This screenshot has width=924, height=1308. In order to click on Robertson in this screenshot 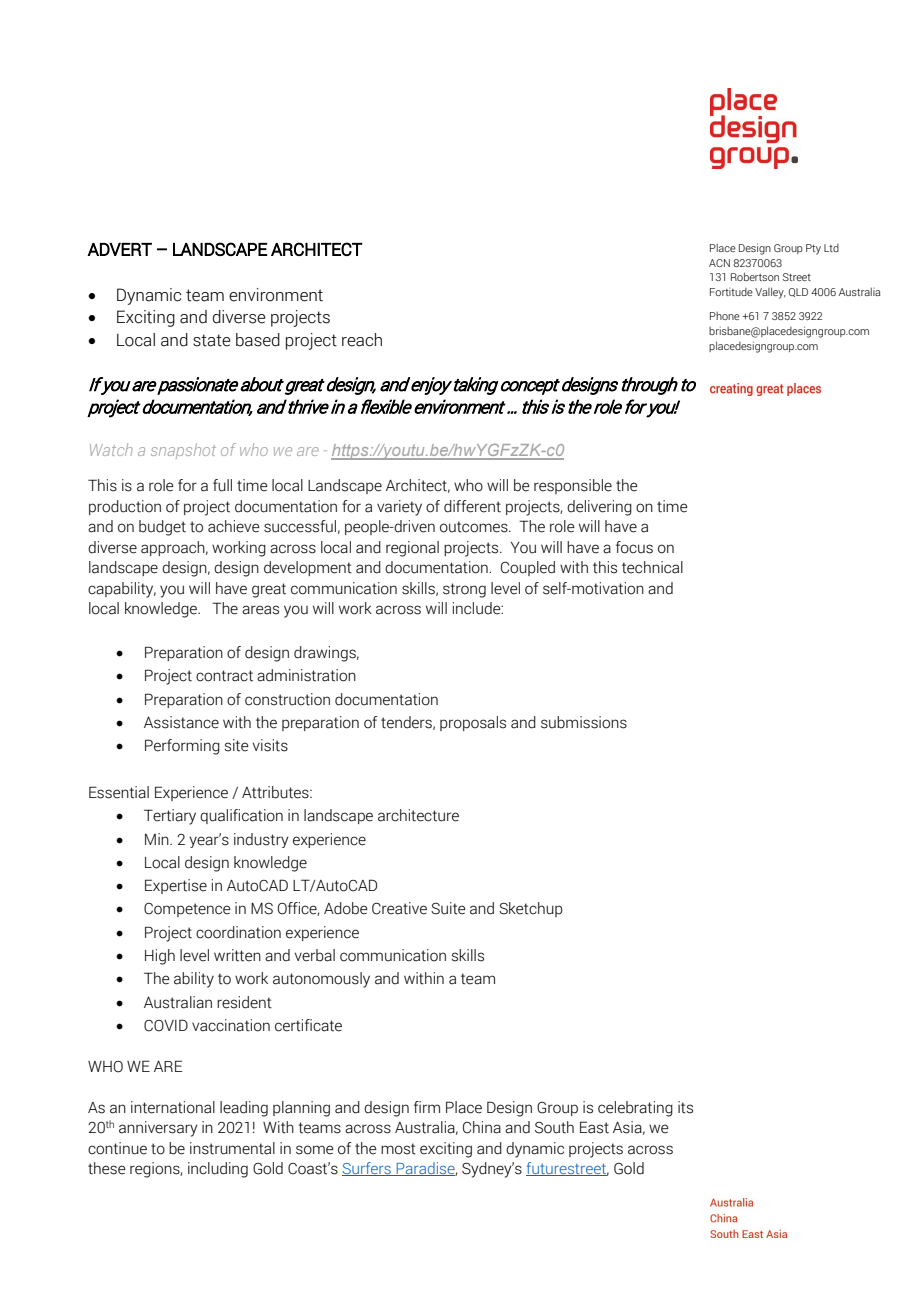, I will do `click(755, 276)`.
